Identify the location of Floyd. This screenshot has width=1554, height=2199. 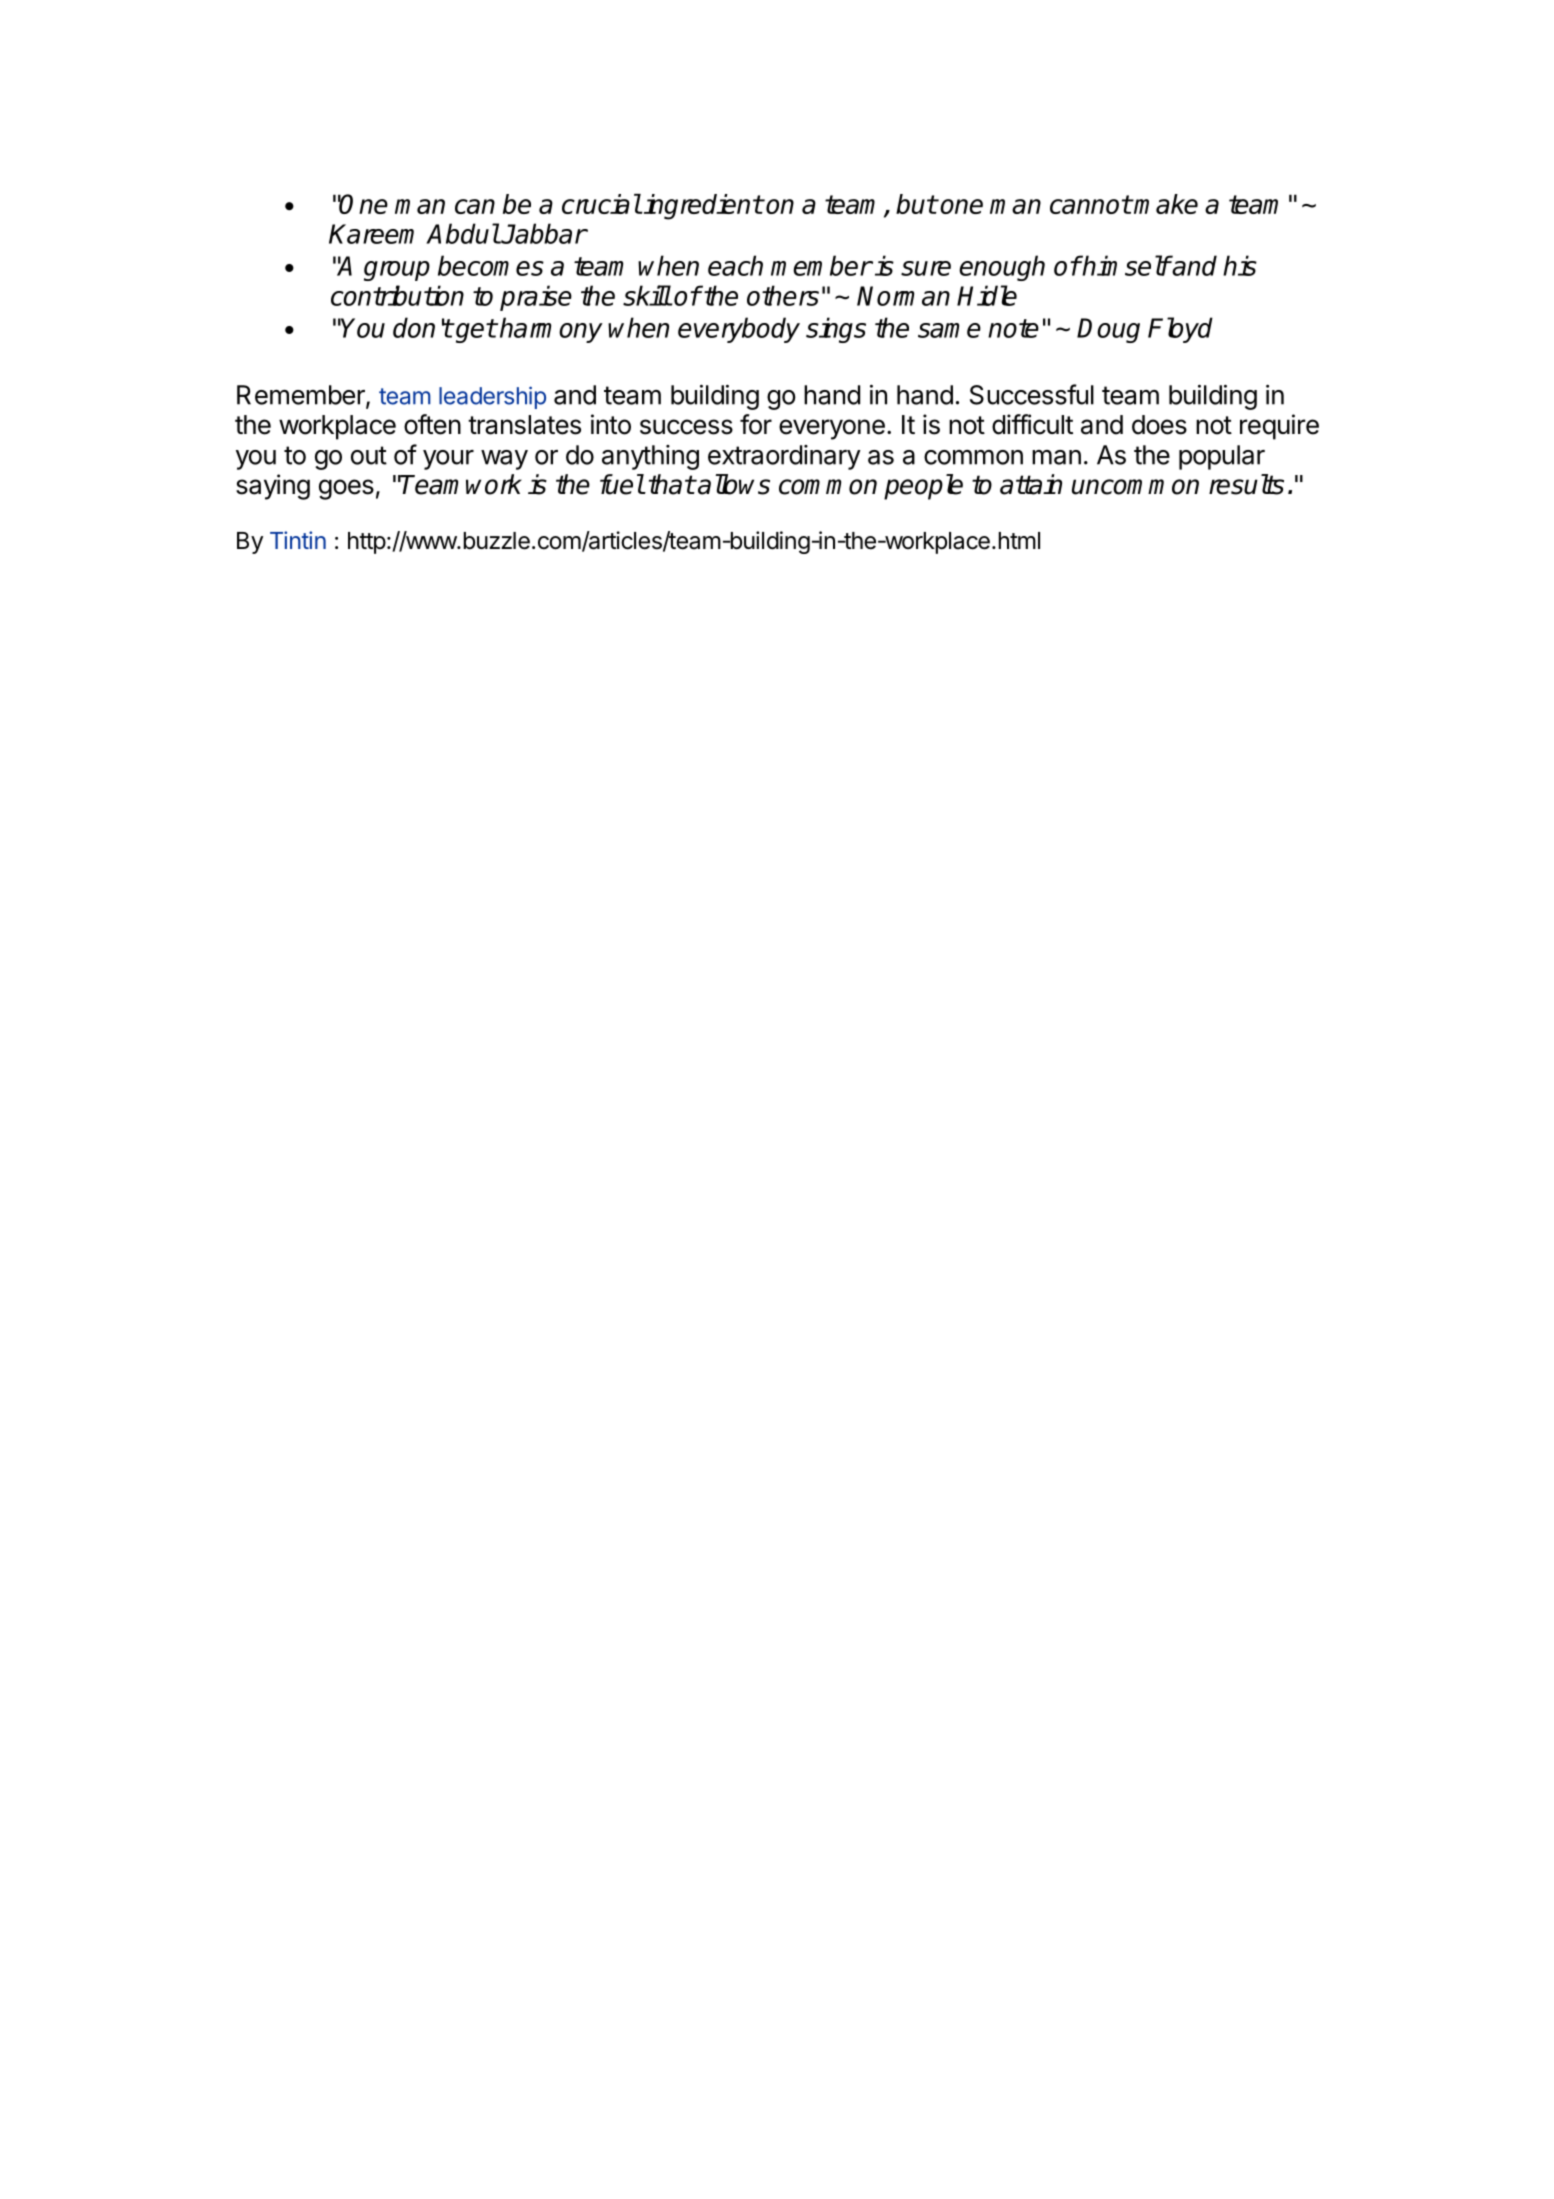
(1180, 330).
